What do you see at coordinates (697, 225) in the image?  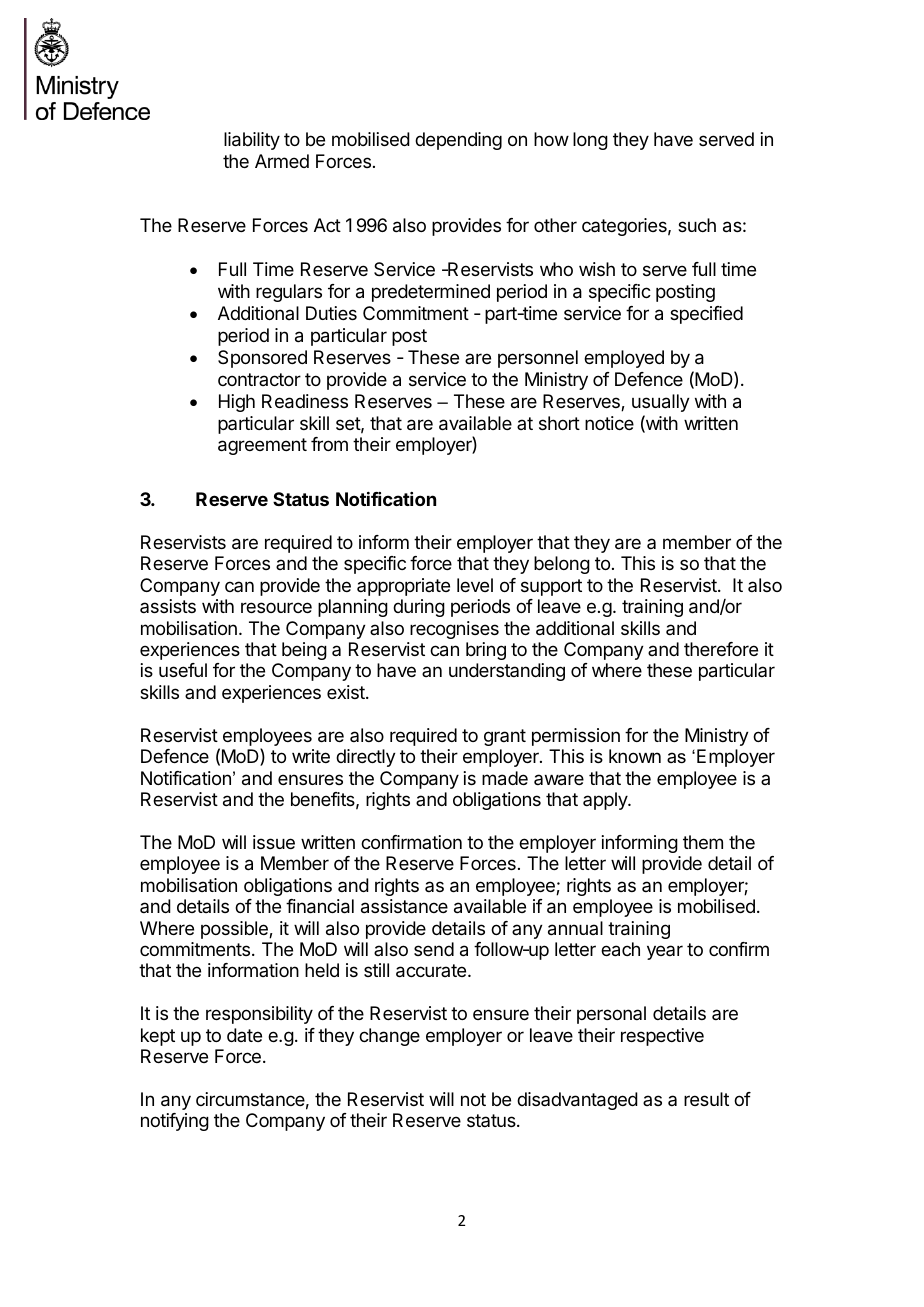 I see `such` at bounding box center [697, 225].
